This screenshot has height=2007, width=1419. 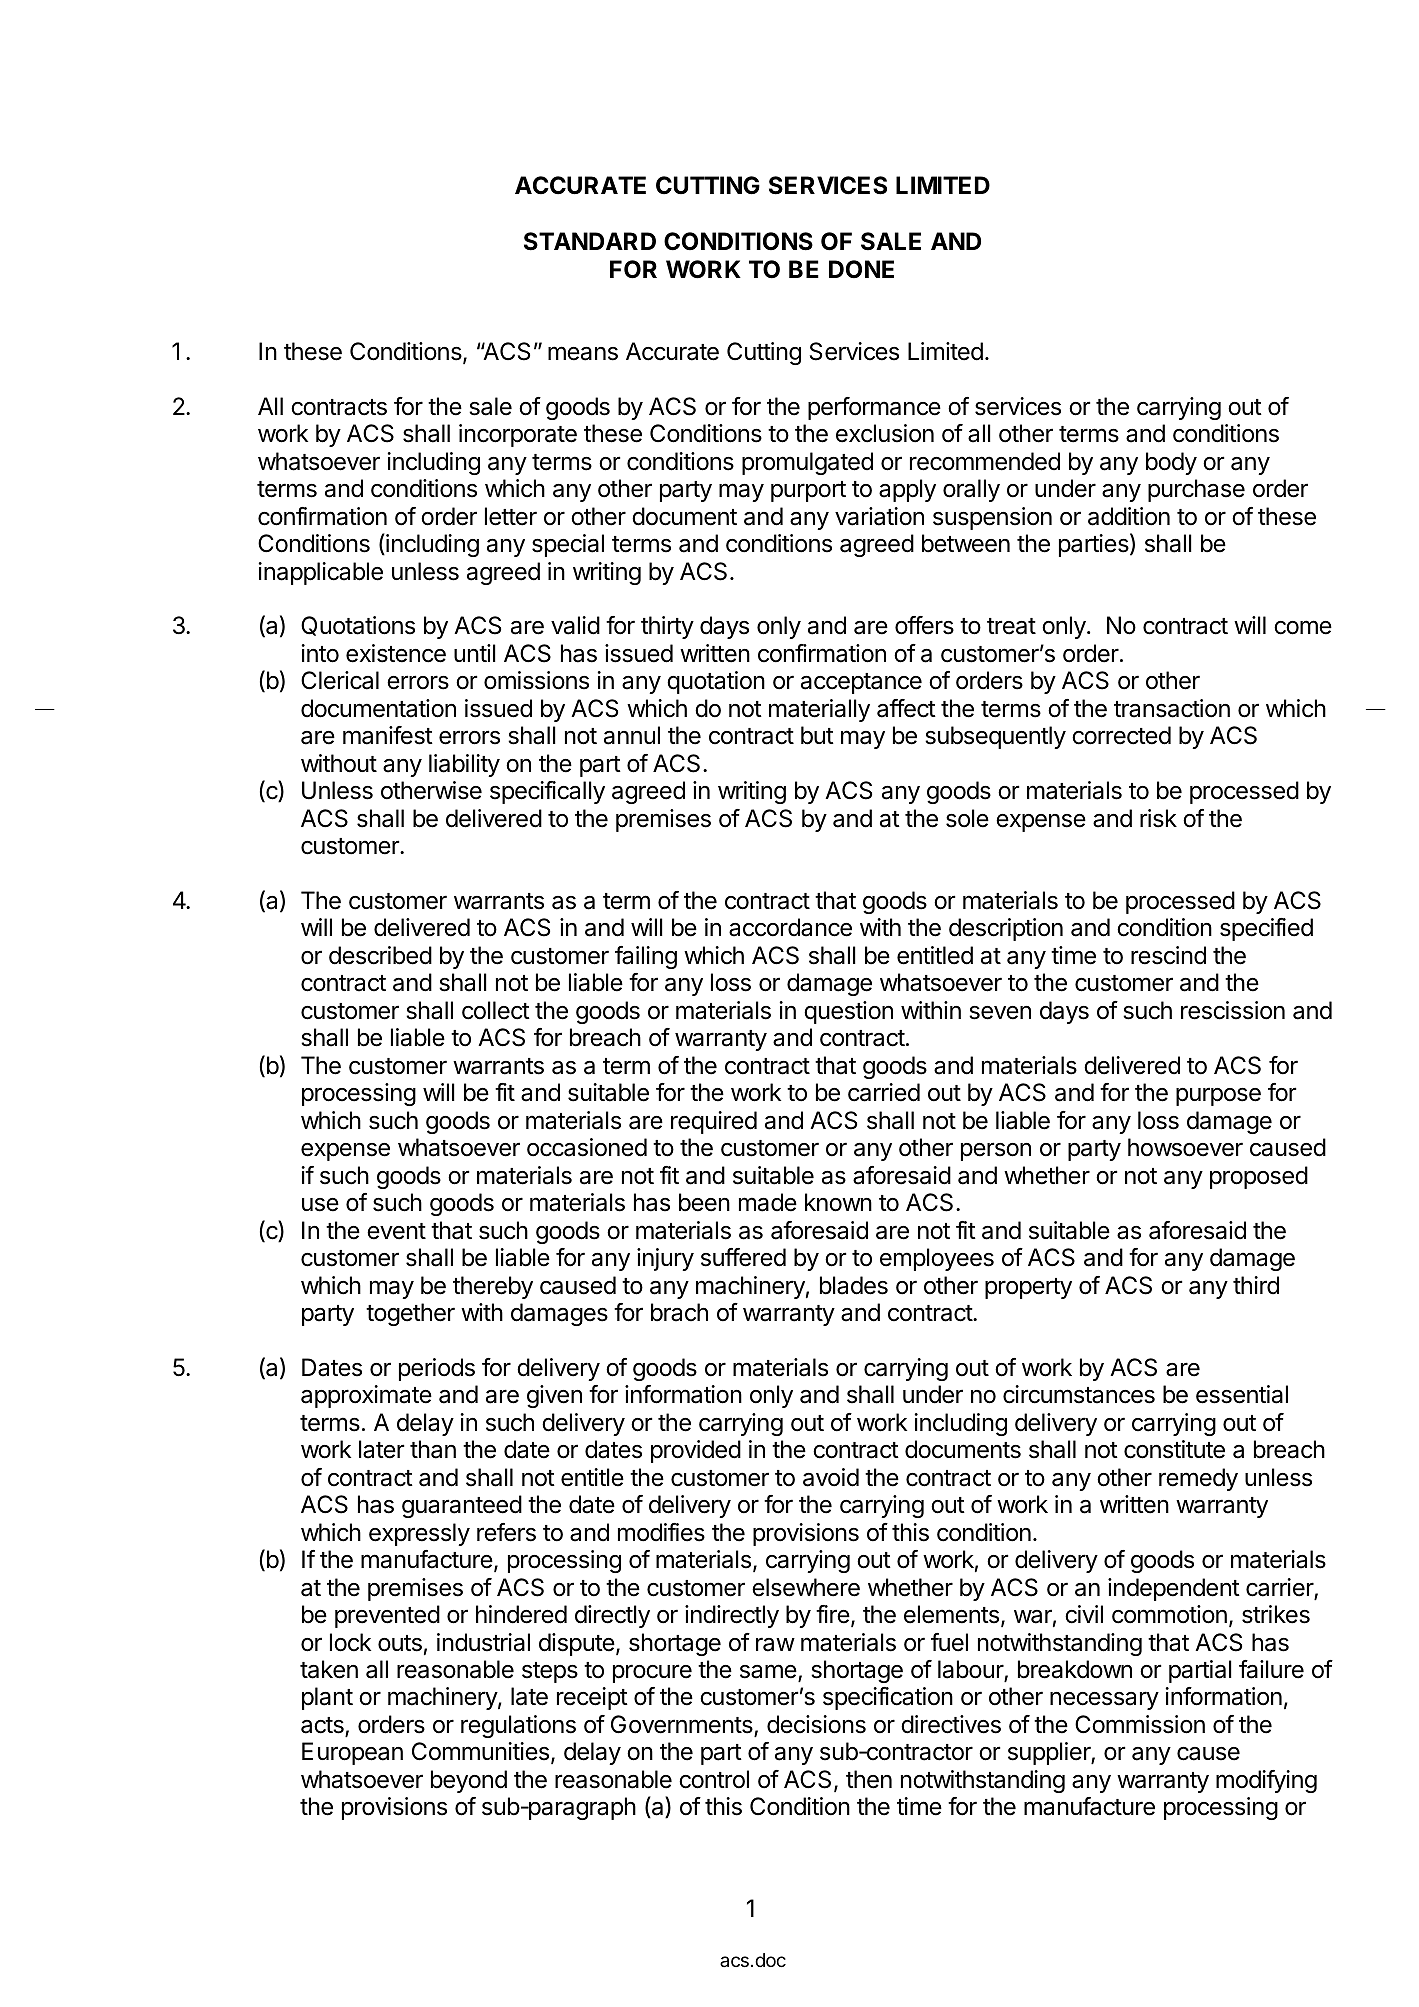 What do you see at coordinates (861, 269) in the screenshot?
I see `DONE` at bounding box center [861, 269].
